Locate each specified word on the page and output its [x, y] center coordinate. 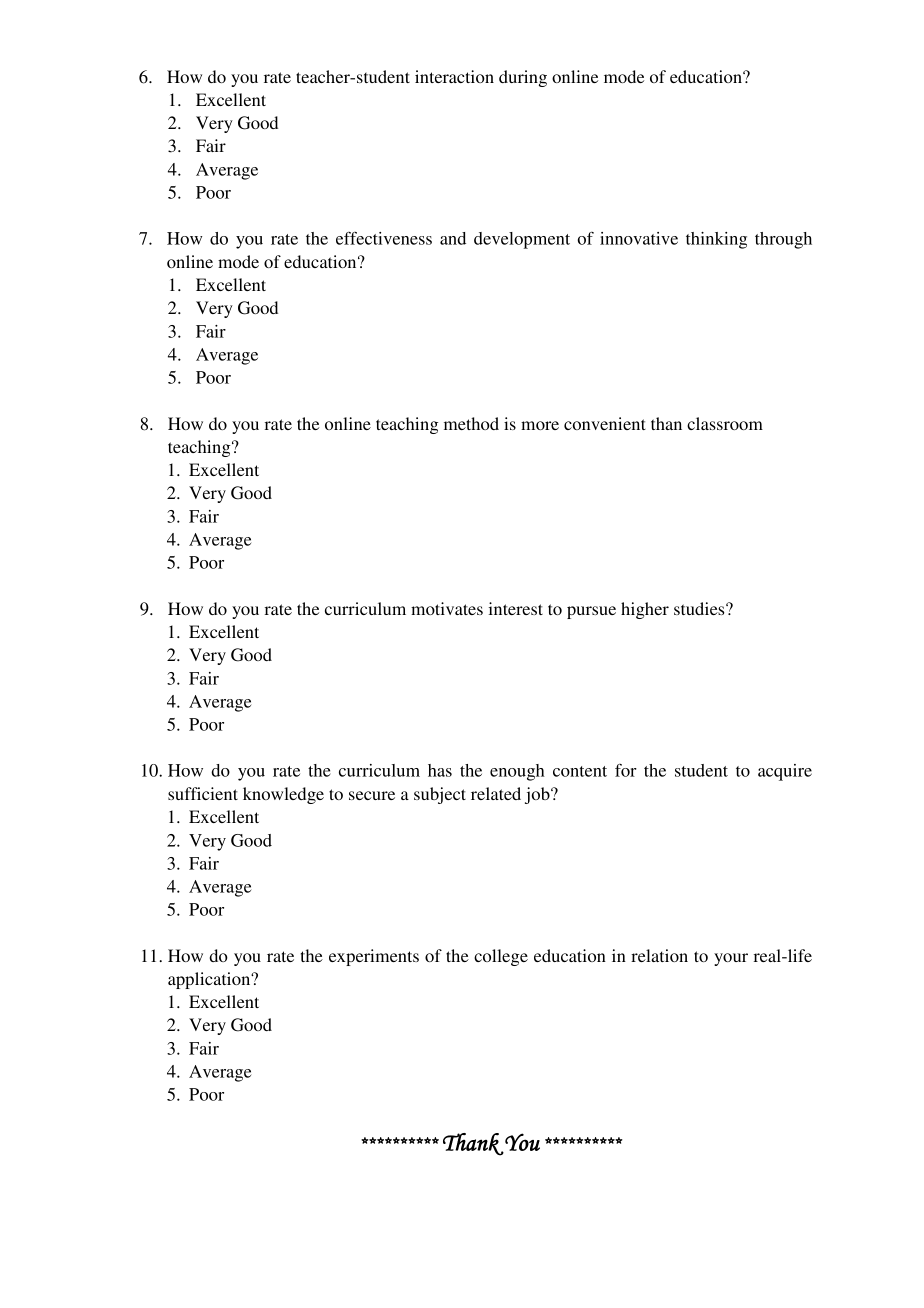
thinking [716, 240]
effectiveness [384, 238]
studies [700, 608]
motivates [447, 608]
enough [517, 772]
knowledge [283, 795]
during [523, 78]
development [522, 240]
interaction [454, 76]
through [783, 240]
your [731, 959]
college [501, 957]
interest [516, 608]
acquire [785, 772]
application [210, 980]
